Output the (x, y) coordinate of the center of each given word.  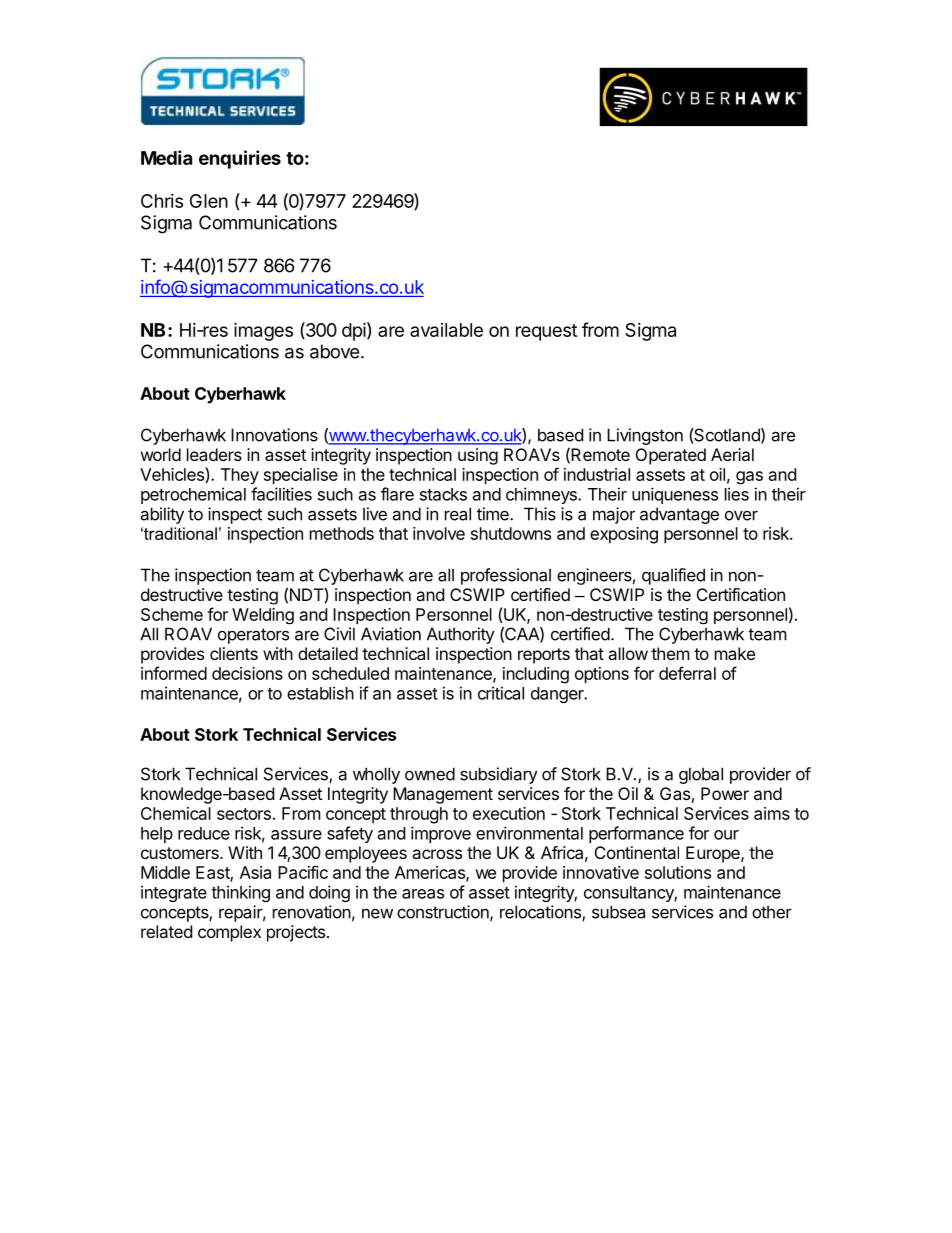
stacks (443, 494)
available (446, 330)
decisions (247, 673)
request (546, 332)
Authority (461, 635)
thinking (240, 893)
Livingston (645, 436)
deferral (687, 673)
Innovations (274, 435)
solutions (678, 872)
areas (423, 894)
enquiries (240, 159)
